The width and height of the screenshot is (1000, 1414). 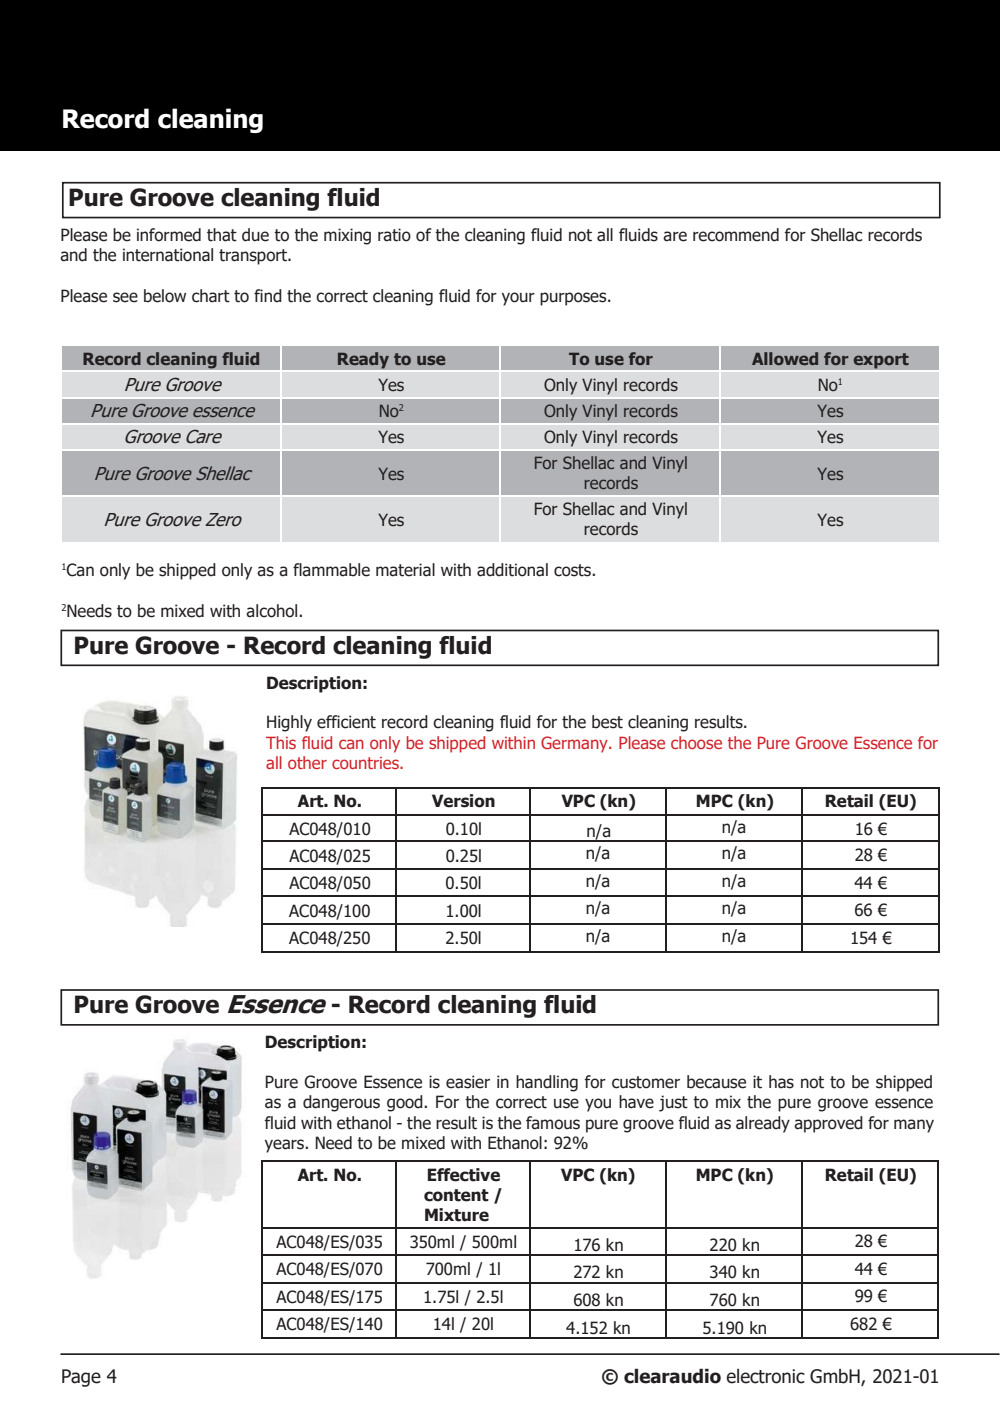 I want to click on choose, so click(x=696, y=742).
